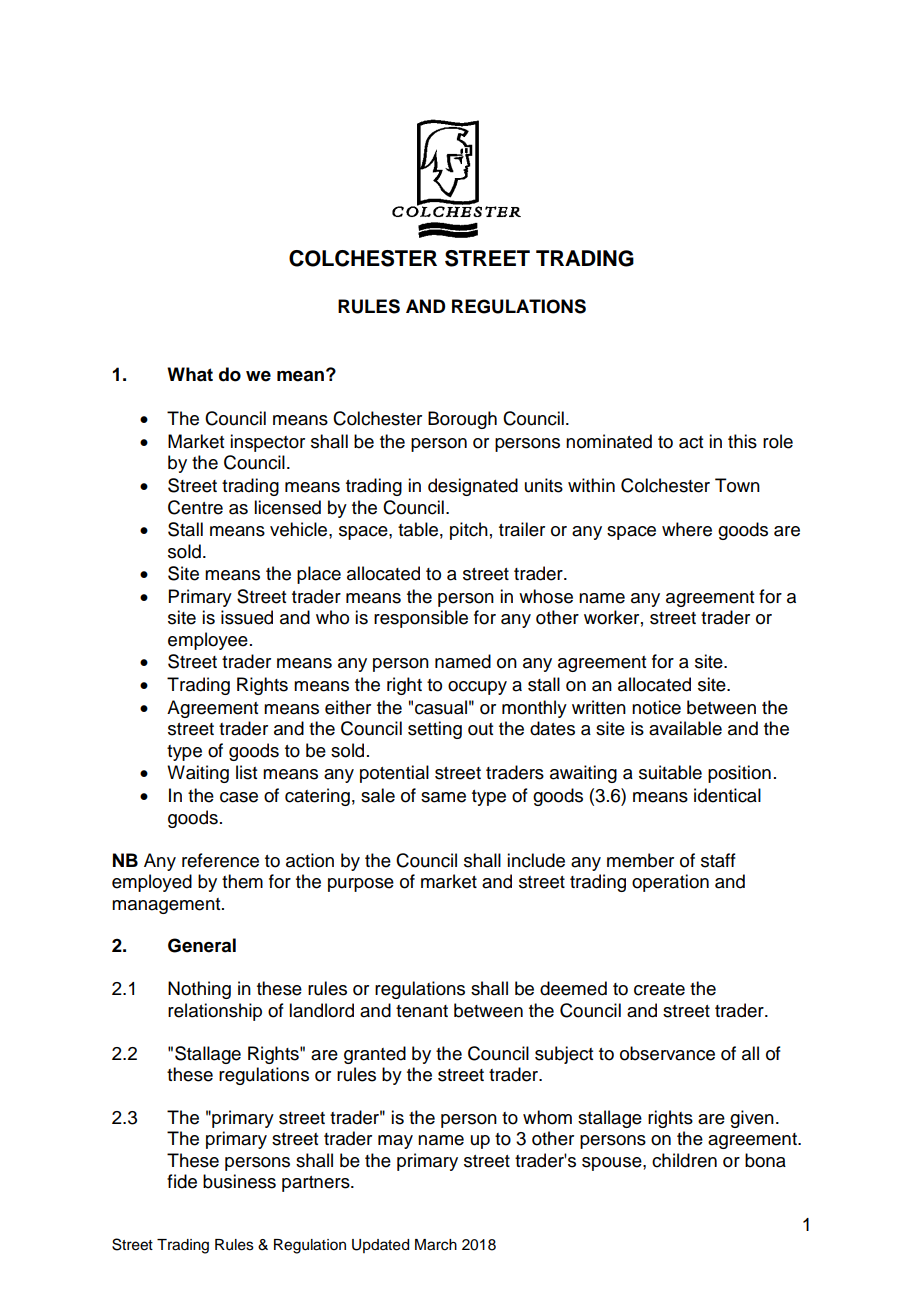 This screenshot has height=1308, width=924. I want to click on tenant, so click(422, 1011).
